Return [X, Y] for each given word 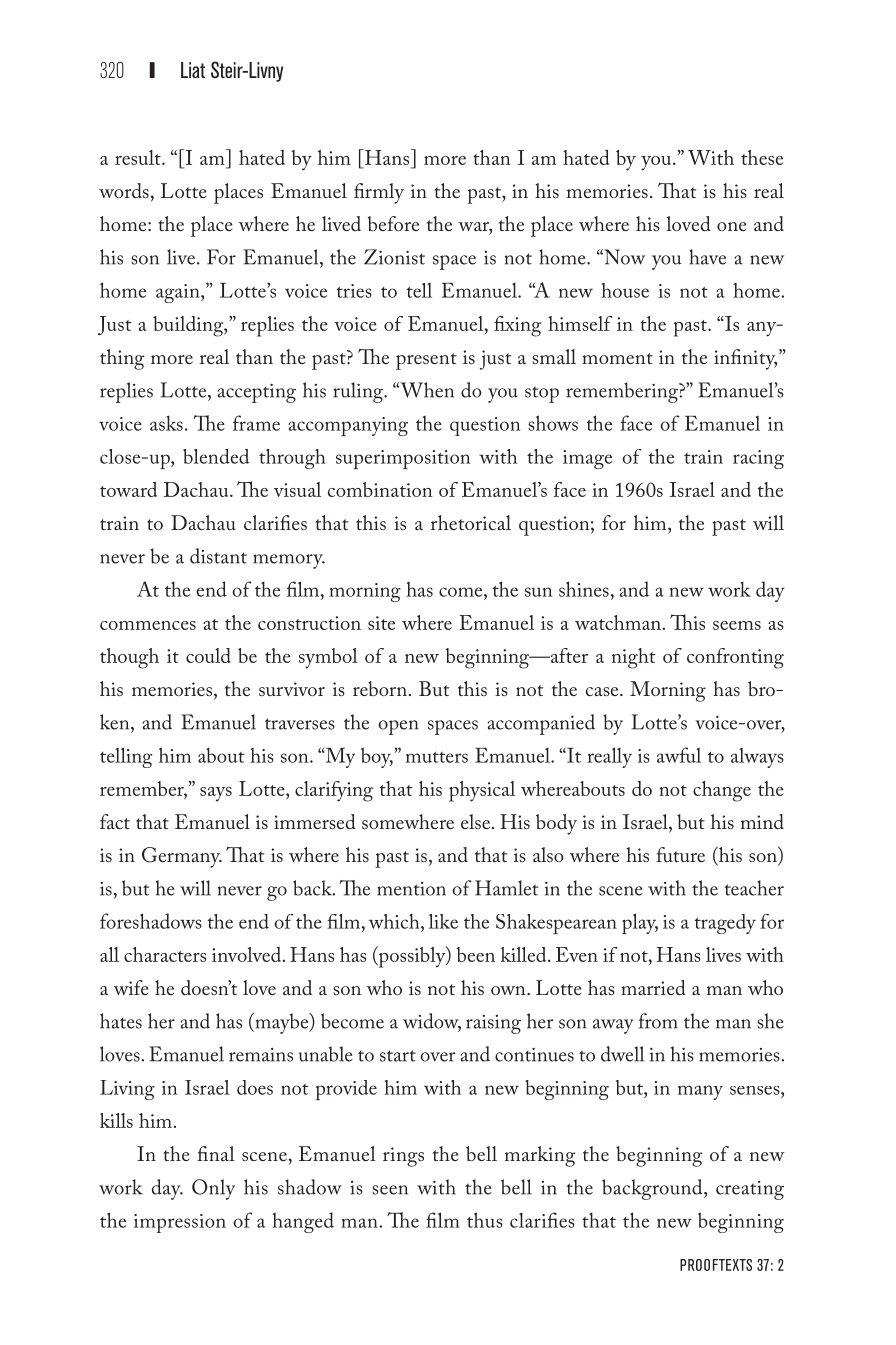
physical [482, 791]
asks [166, 423]
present [426, 361]
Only [213, 1189]
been [476, 954]
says [216, 794]
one [731, 226]
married [653, 987]
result [139, 157]
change [722, 791]
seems [737, 625]
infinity [745, 359]
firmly [379, 193]
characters [165, 954]
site [381, 623]
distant [218, 556]
